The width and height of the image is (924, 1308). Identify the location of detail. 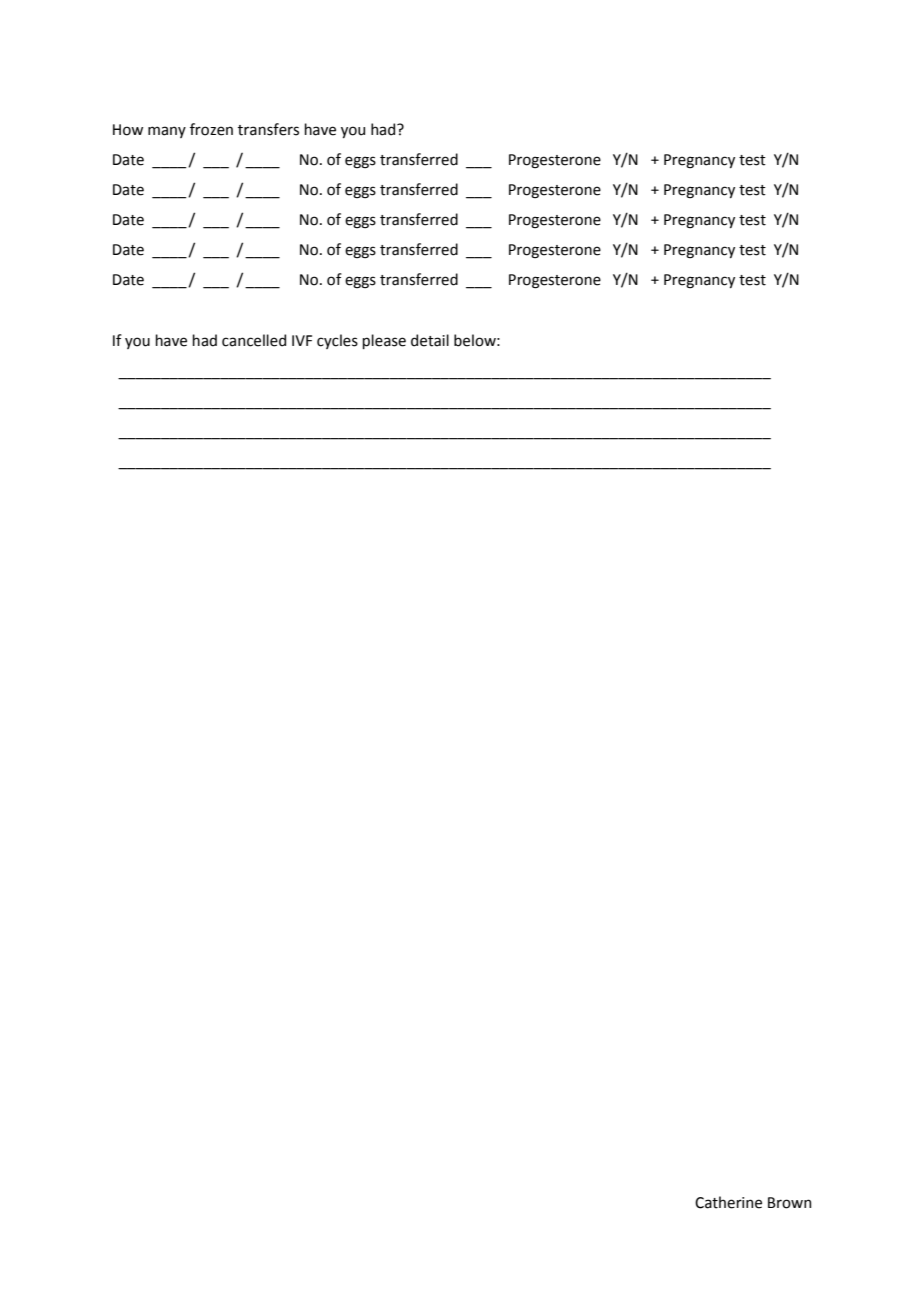
(430, 340).
